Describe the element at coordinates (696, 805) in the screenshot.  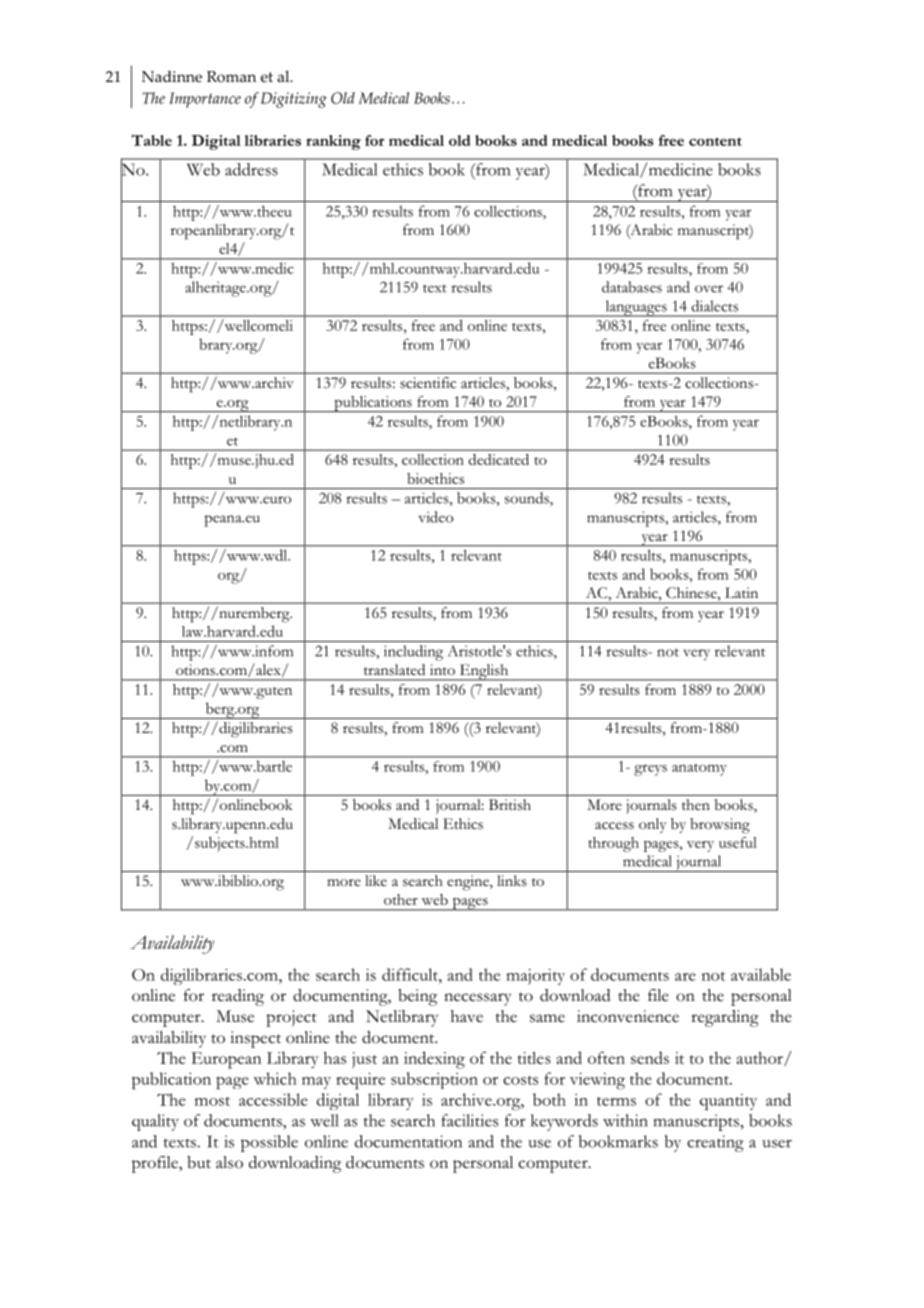
I see `then` at that location.
